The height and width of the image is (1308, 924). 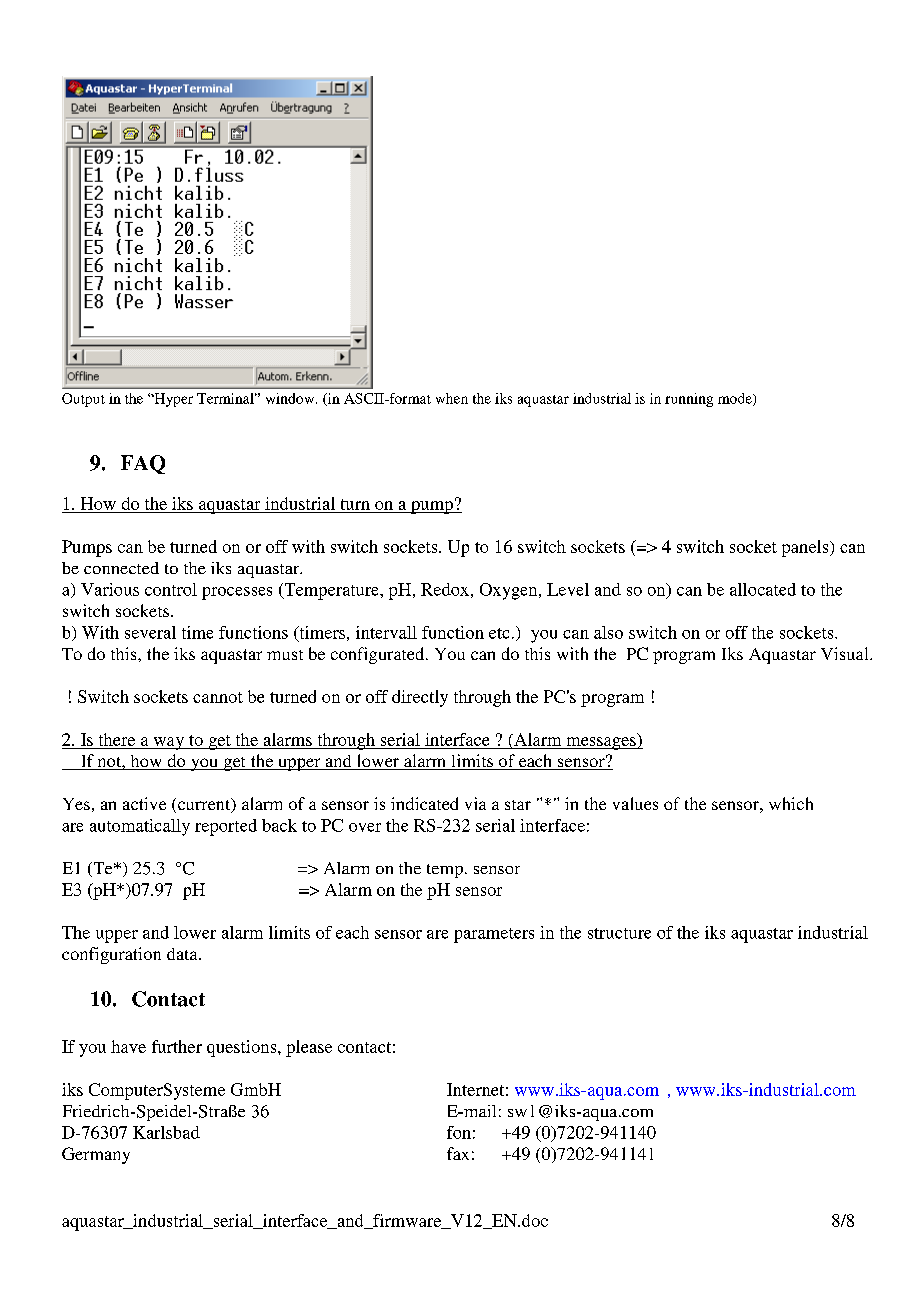 I want to click on via, so click(x=475, y=803).
